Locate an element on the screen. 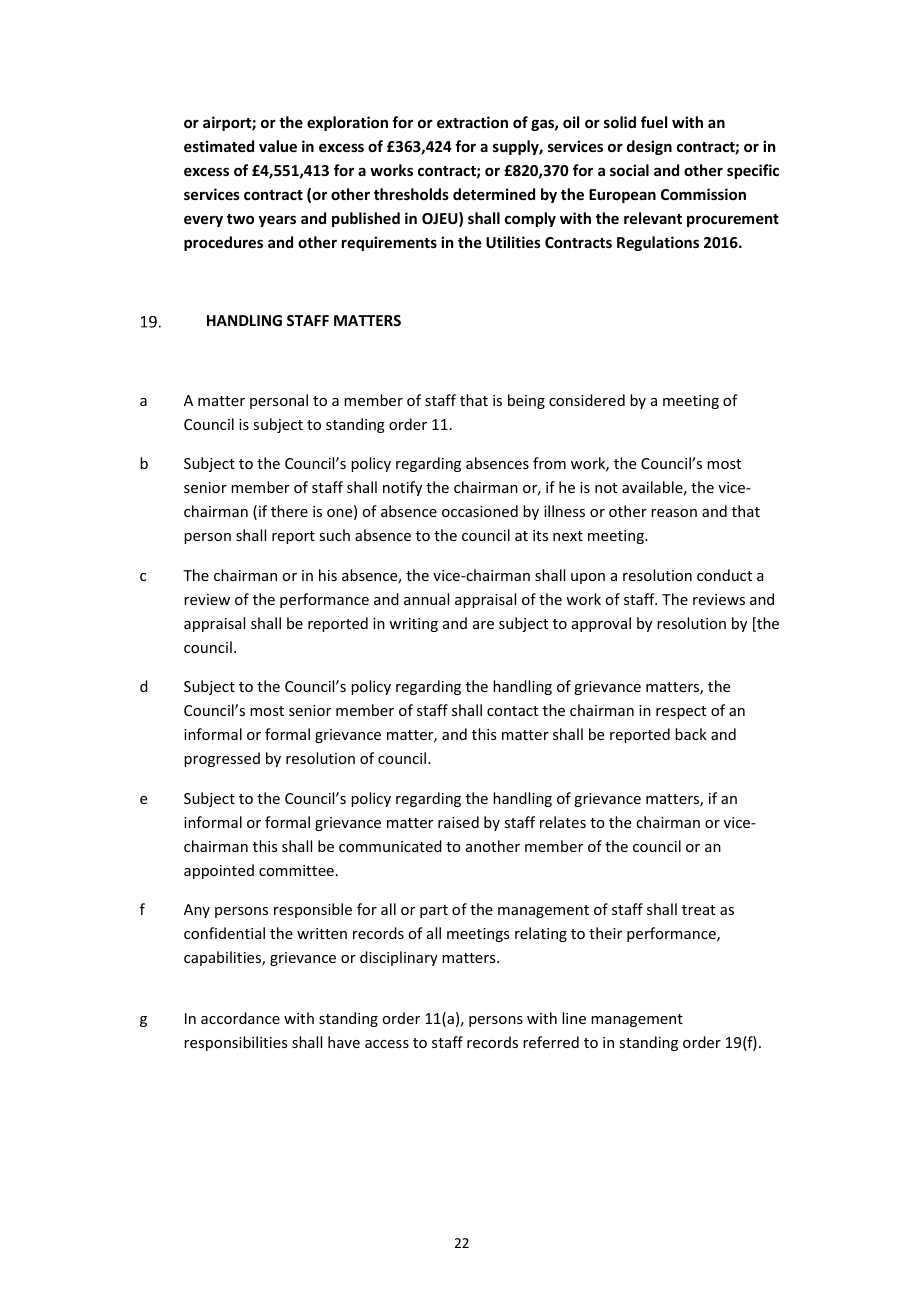 This screenshot has height=1308, width=924. extraction is located at coordinates (472, 122).
